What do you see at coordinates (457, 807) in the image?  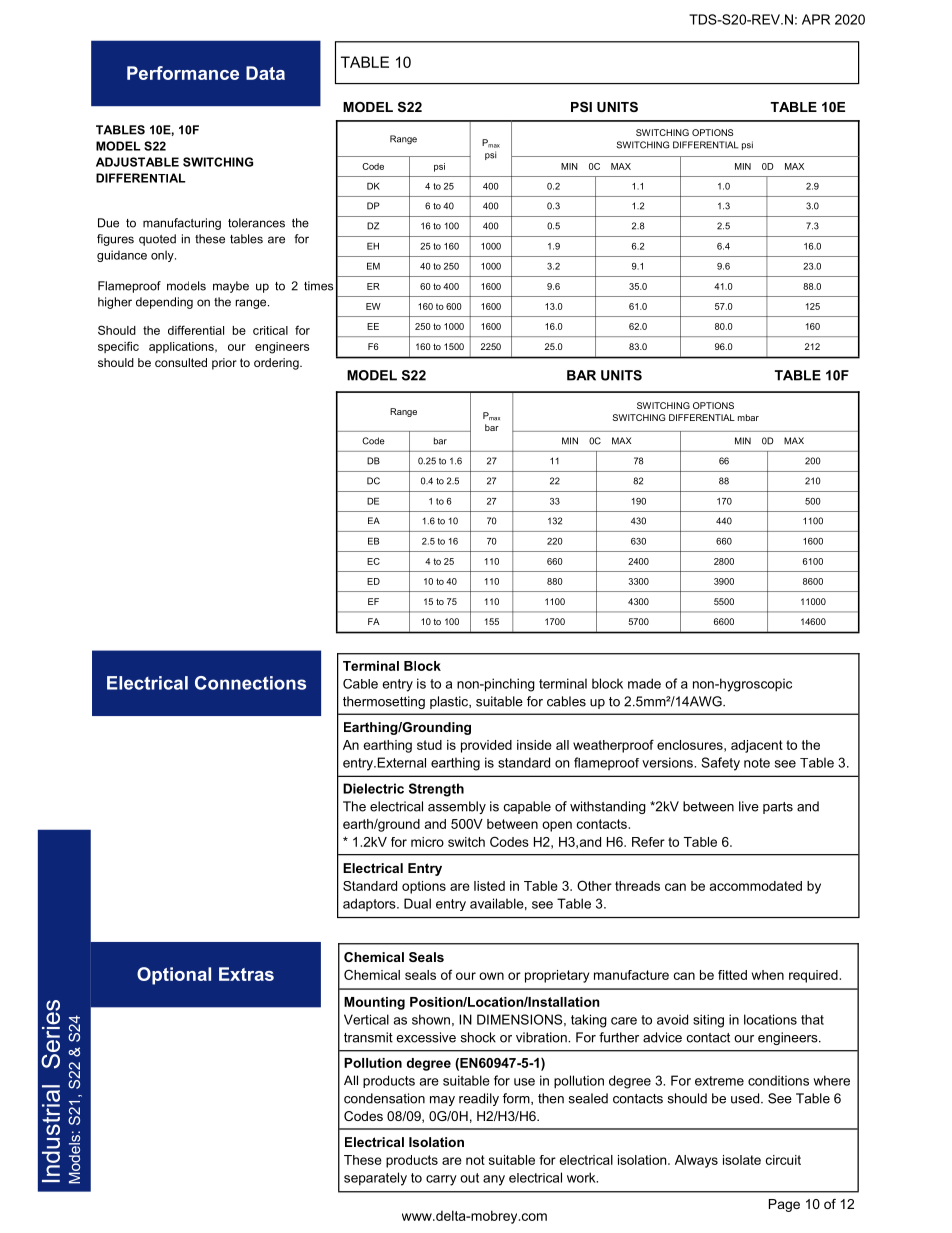 I see `assembly` at bounding box center [457, 807].
